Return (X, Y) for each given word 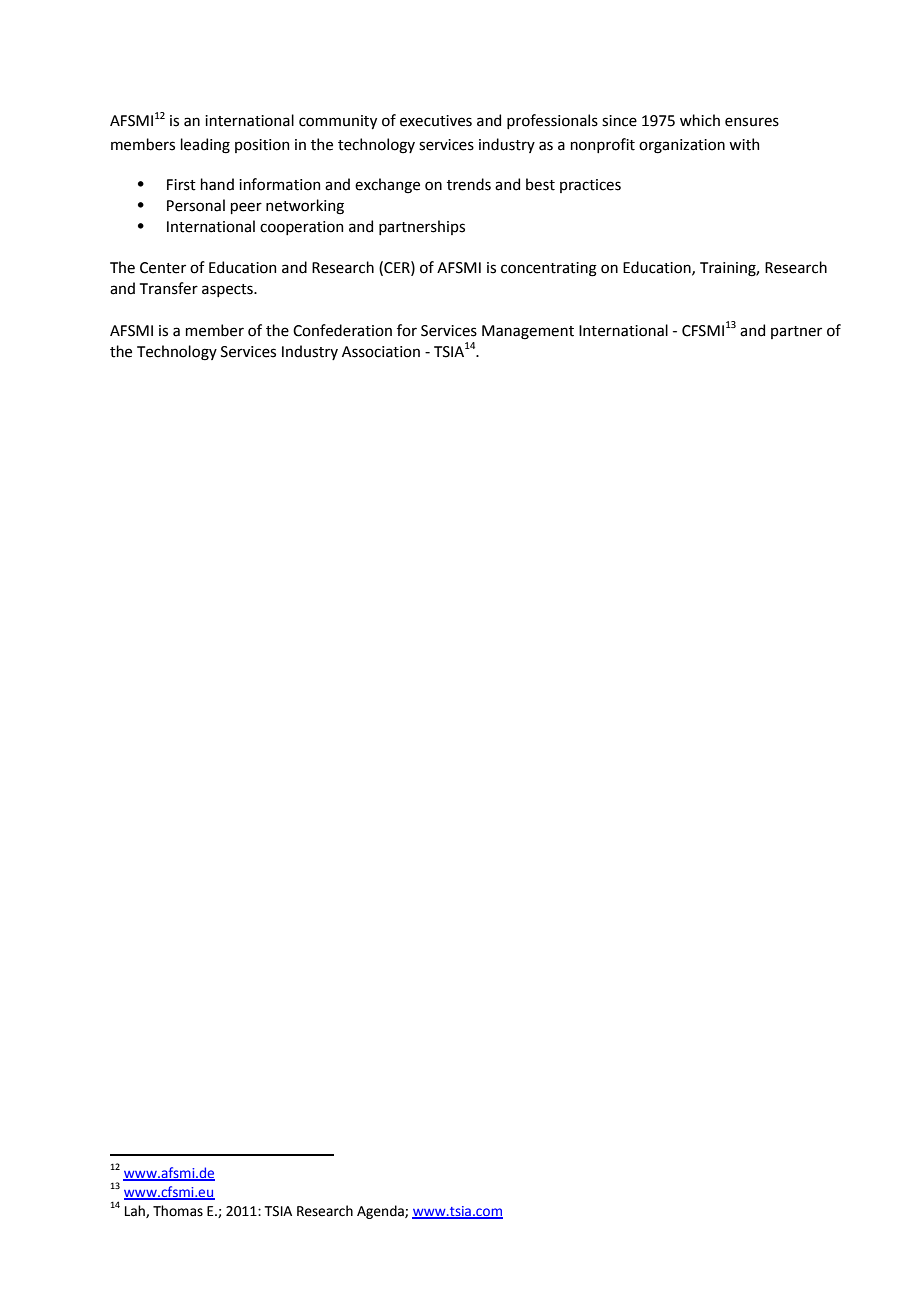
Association (381, 352)
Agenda (381, 1212)
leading (205, 146)
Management (528, 332)
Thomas (178, 1211)
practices (590, 186)
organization (682, 146)
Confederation (342, 330)
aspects (228, 290)
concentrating (549, 269)
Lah (136, 1211)
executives (436, 121)
